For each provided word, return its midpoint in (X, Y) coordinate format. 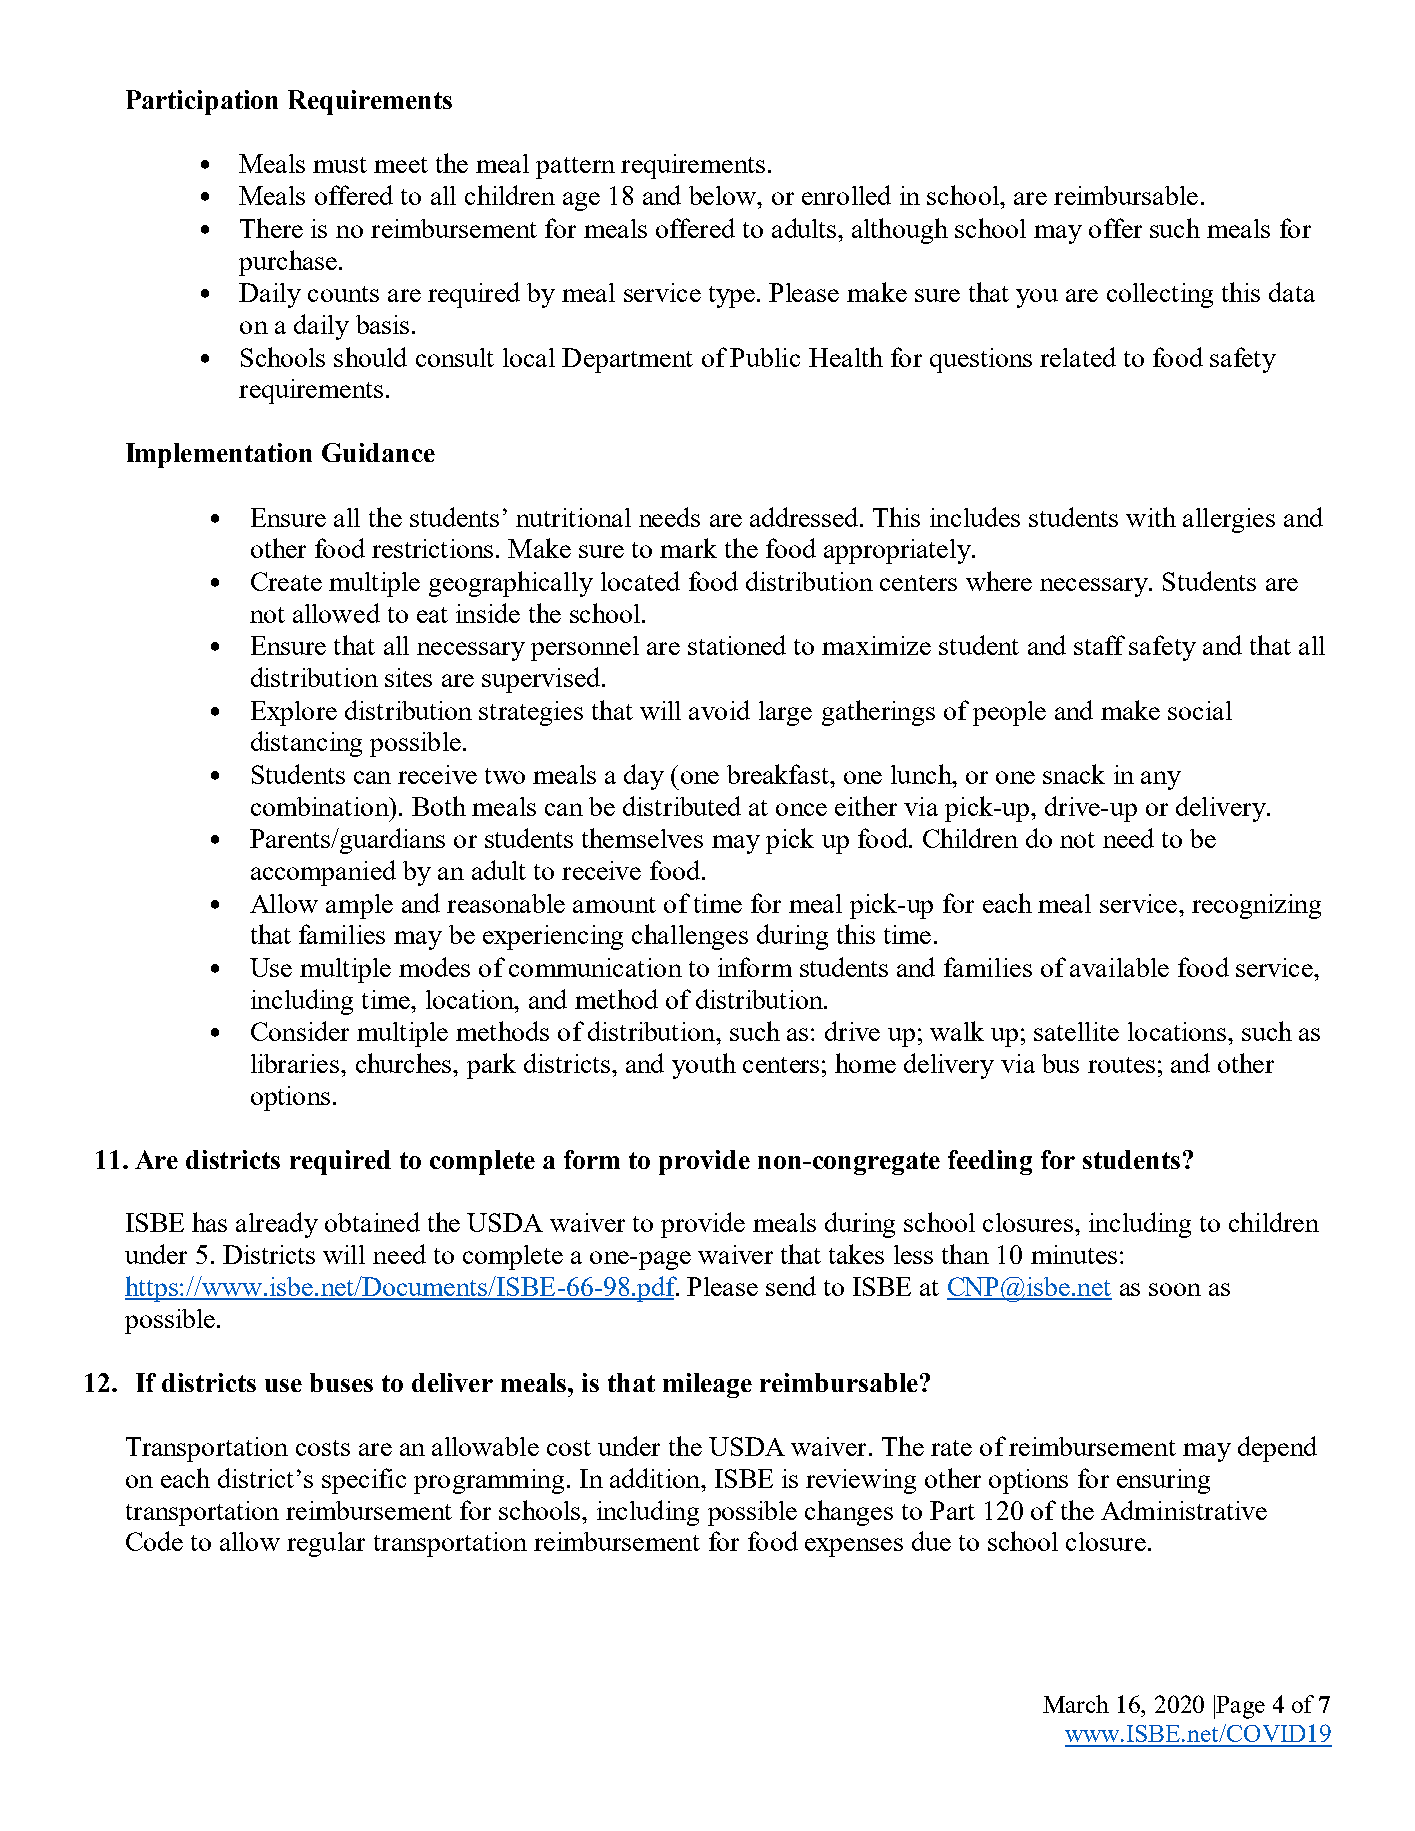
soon (1175, 1289)
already (277, 1225)
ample (359, 906)
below (724, 195)
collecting (1160, 295)
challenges (690, 937)
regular (326, 1544)
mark (688, 548)
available (1119, 967)
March (1076, 1704)
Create (286, 581)
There (271, 228)
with (1151, 517)
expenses (854, 1547)
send (791, 1286)
